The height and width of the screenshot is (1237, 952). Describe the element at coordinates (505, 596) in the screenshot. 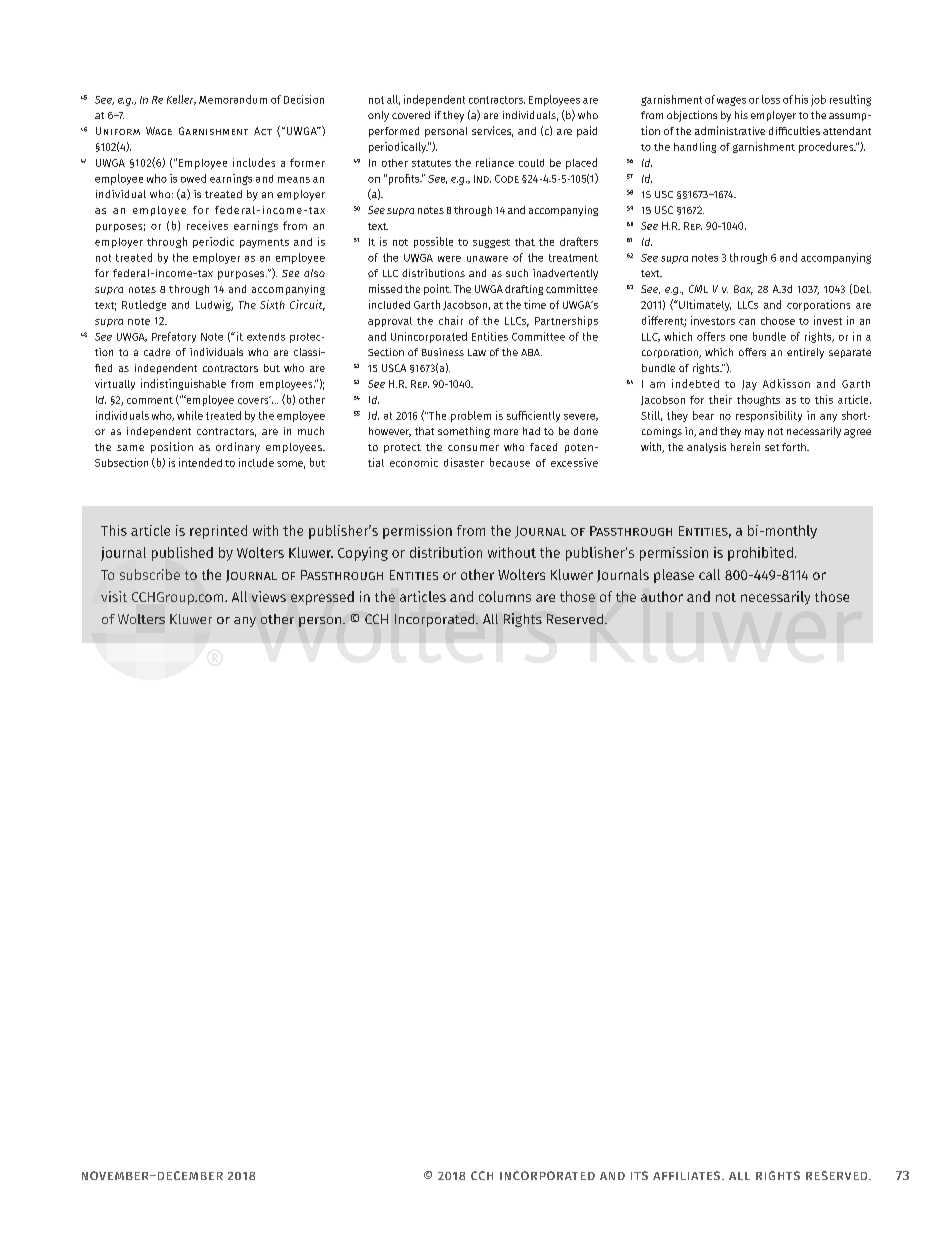

I see `columns` at that location.
